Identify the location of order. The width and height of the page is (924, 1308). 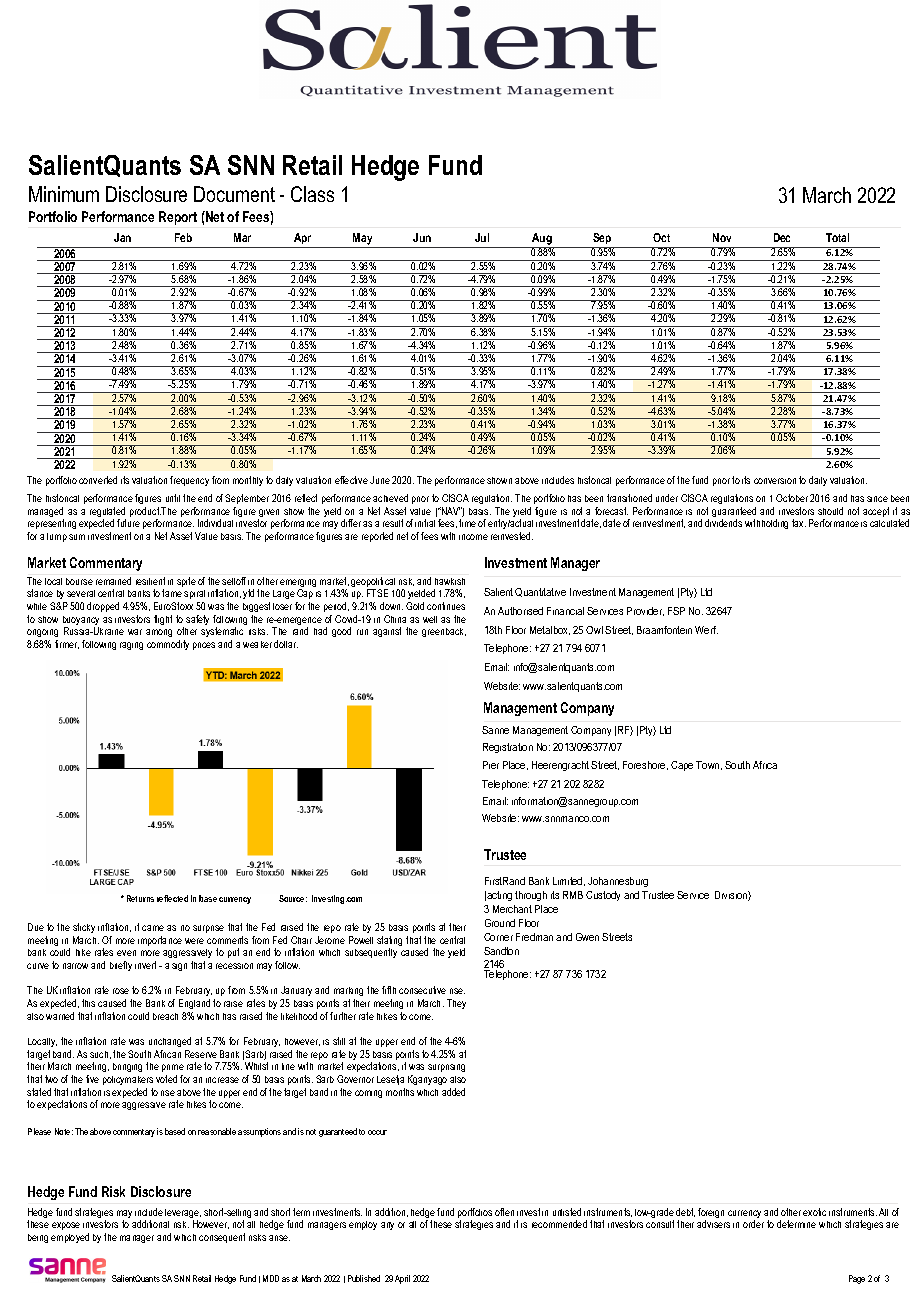
(753, 1224).
